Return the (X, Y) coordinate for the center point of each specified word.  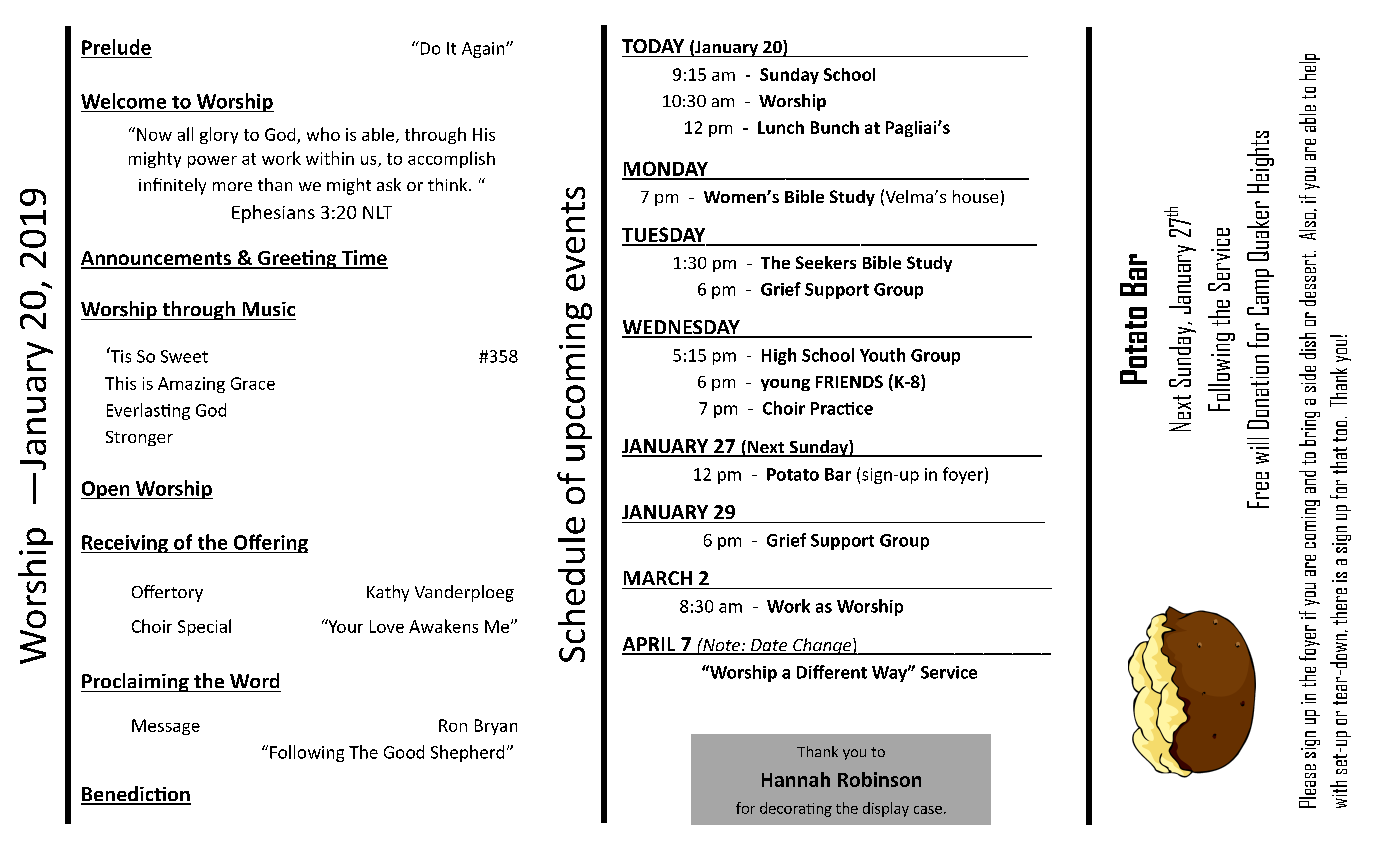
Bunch (835, 127)
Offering (270, 543)
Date (769, 646)
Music (269, 309)
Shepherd (467, 753)
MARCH (658, 578)
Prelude (116, 47)
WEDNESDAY (682, 328)
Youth (882, 355)
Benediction (136, 795)
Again (484, 50)
